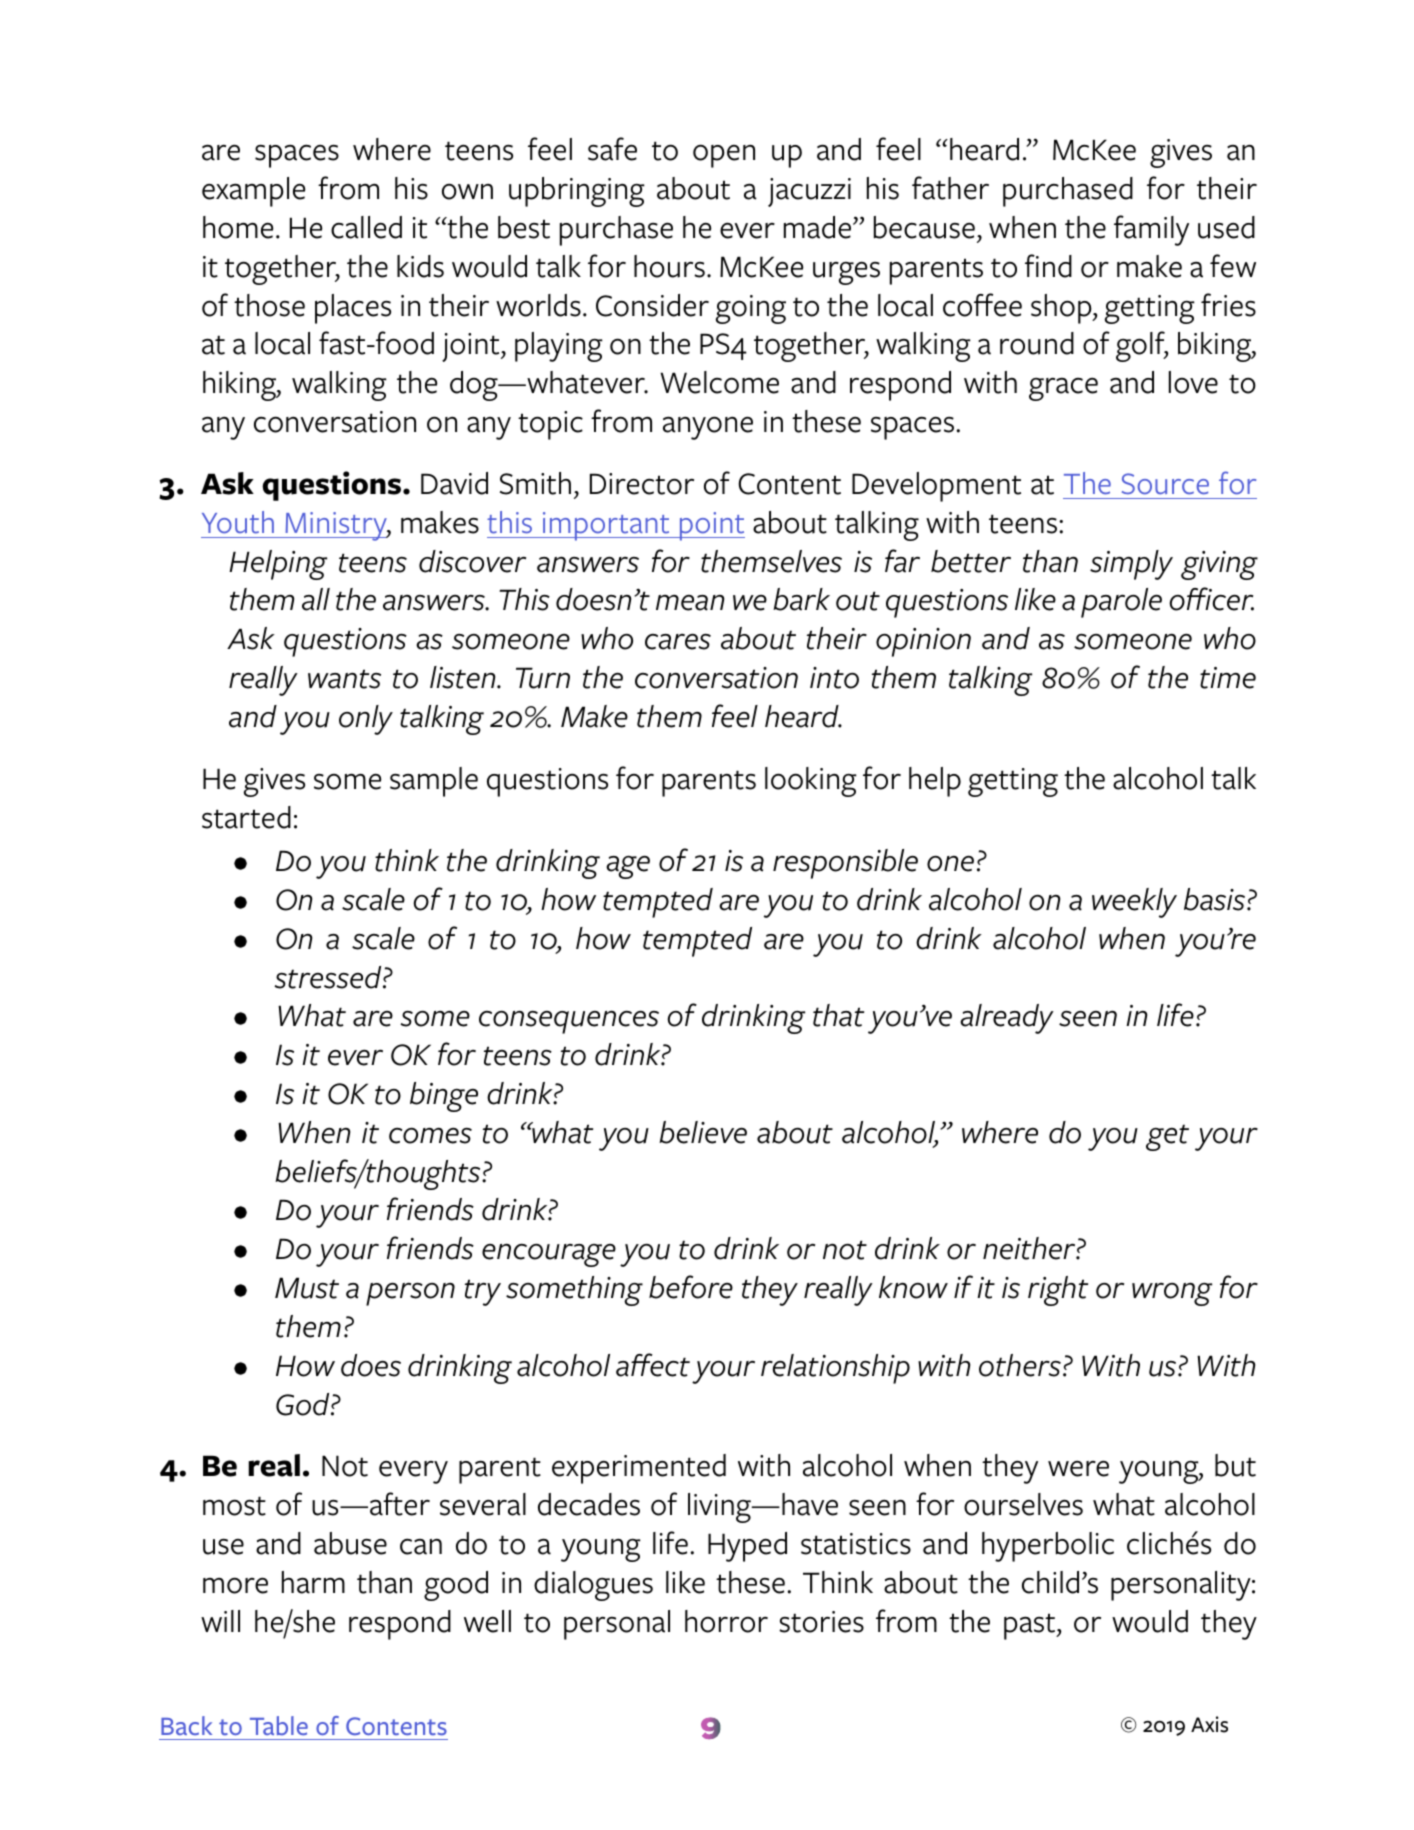 The height and width of the screenshot is (1830, 1414). I want to click on started, so click(246, 817).
